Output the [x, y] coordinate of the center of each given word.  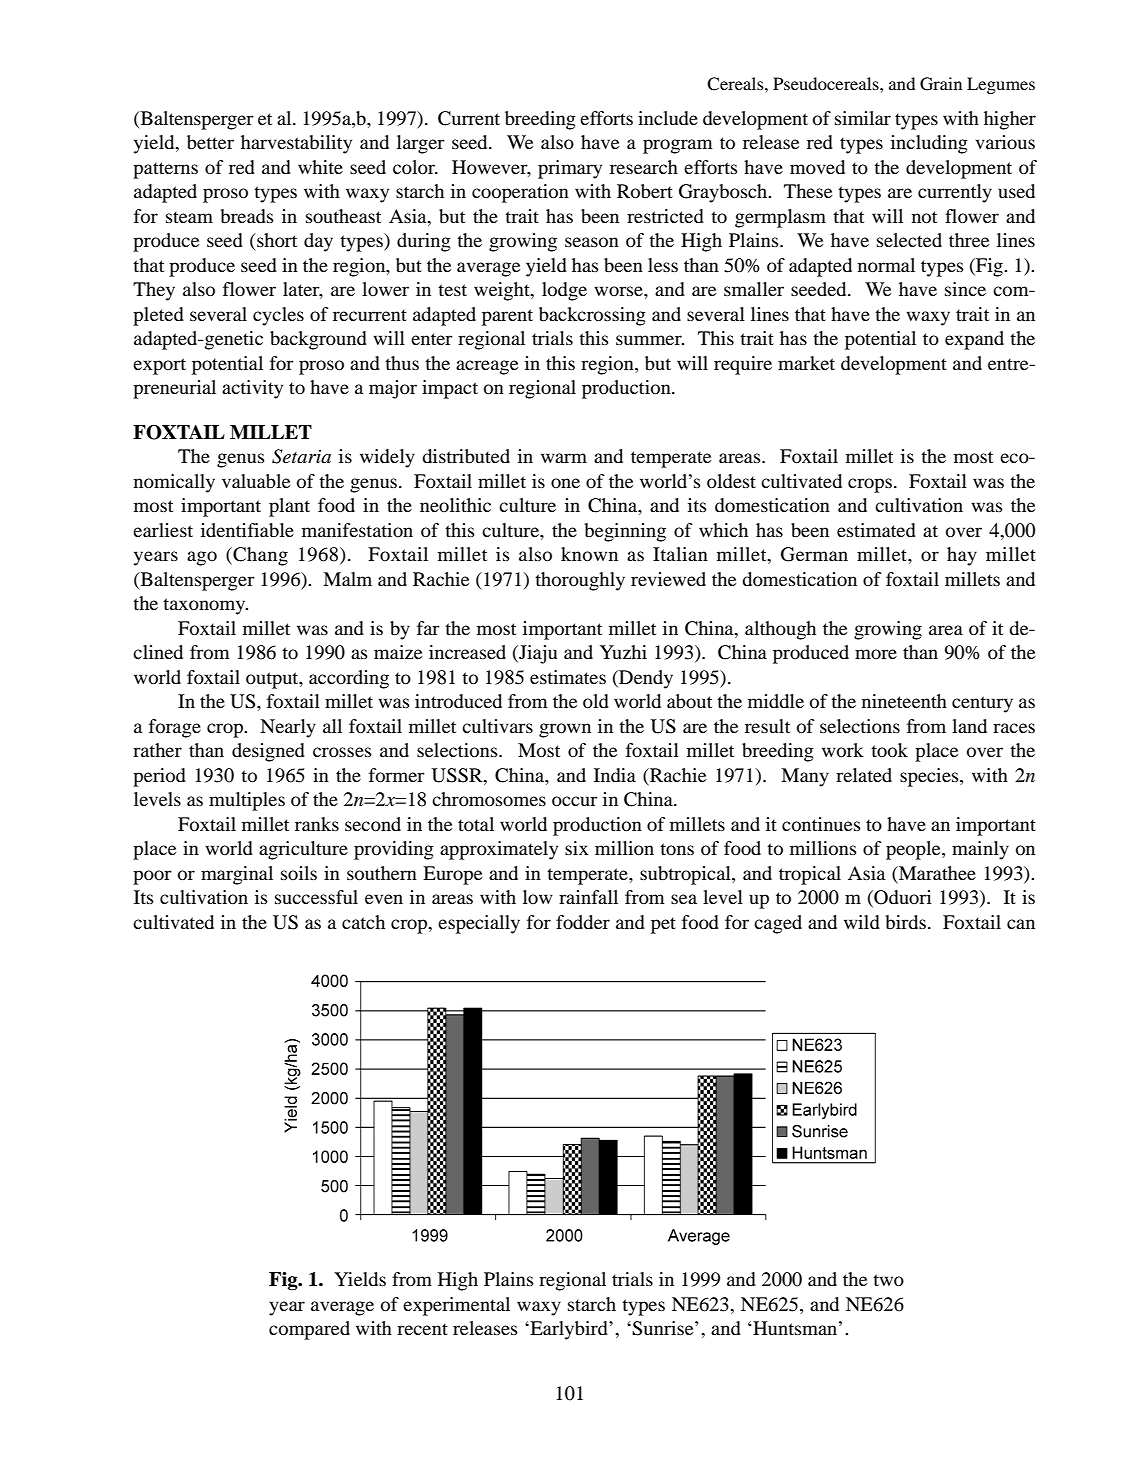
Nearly [288, 728]
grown [565, 730]
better [210, 142]
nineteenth [904, 701]
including [929, 144]
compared [309, 1330]
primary [570, 169]
